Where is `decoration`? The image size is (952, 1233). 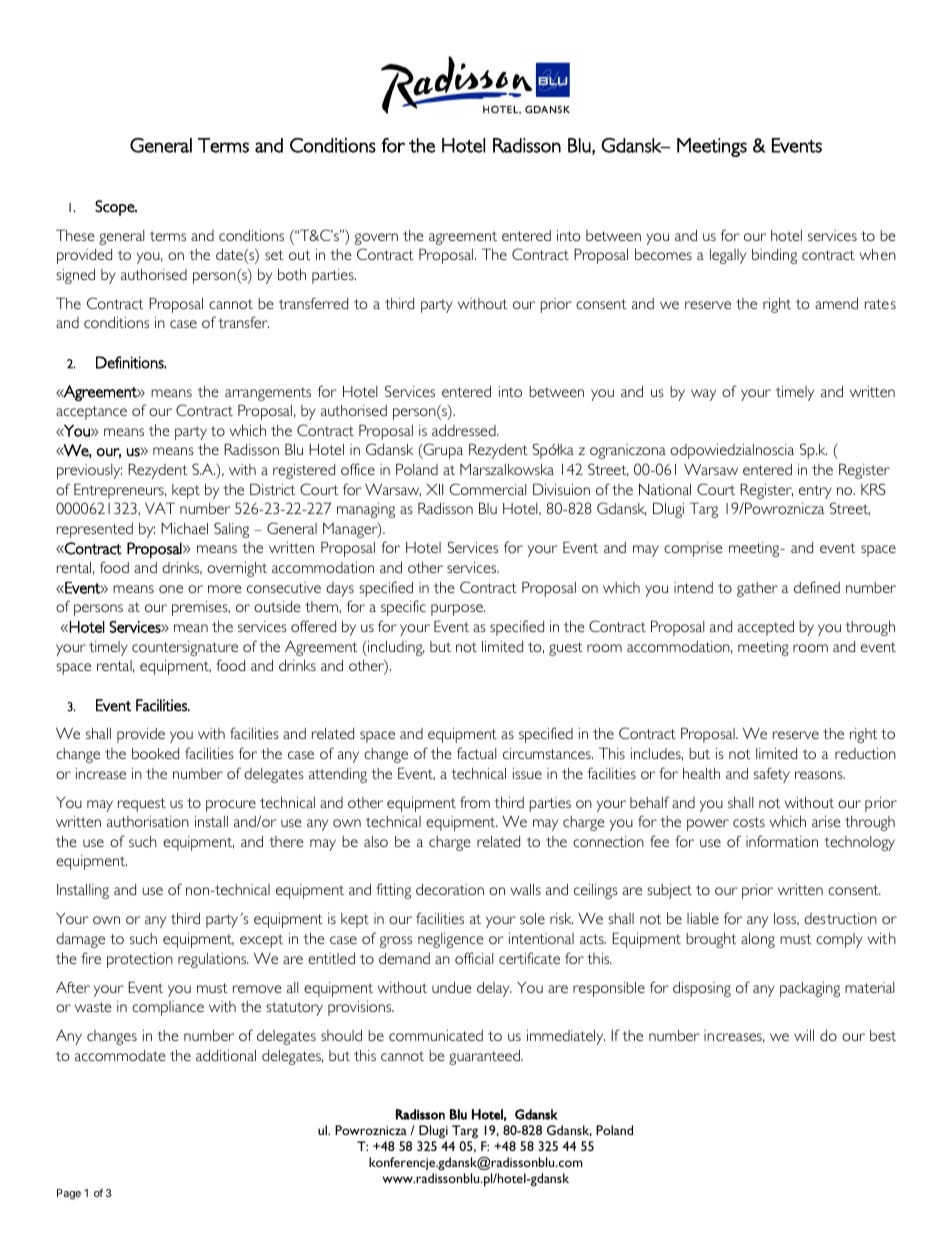 decoration is located at coordinates (450, 889).
